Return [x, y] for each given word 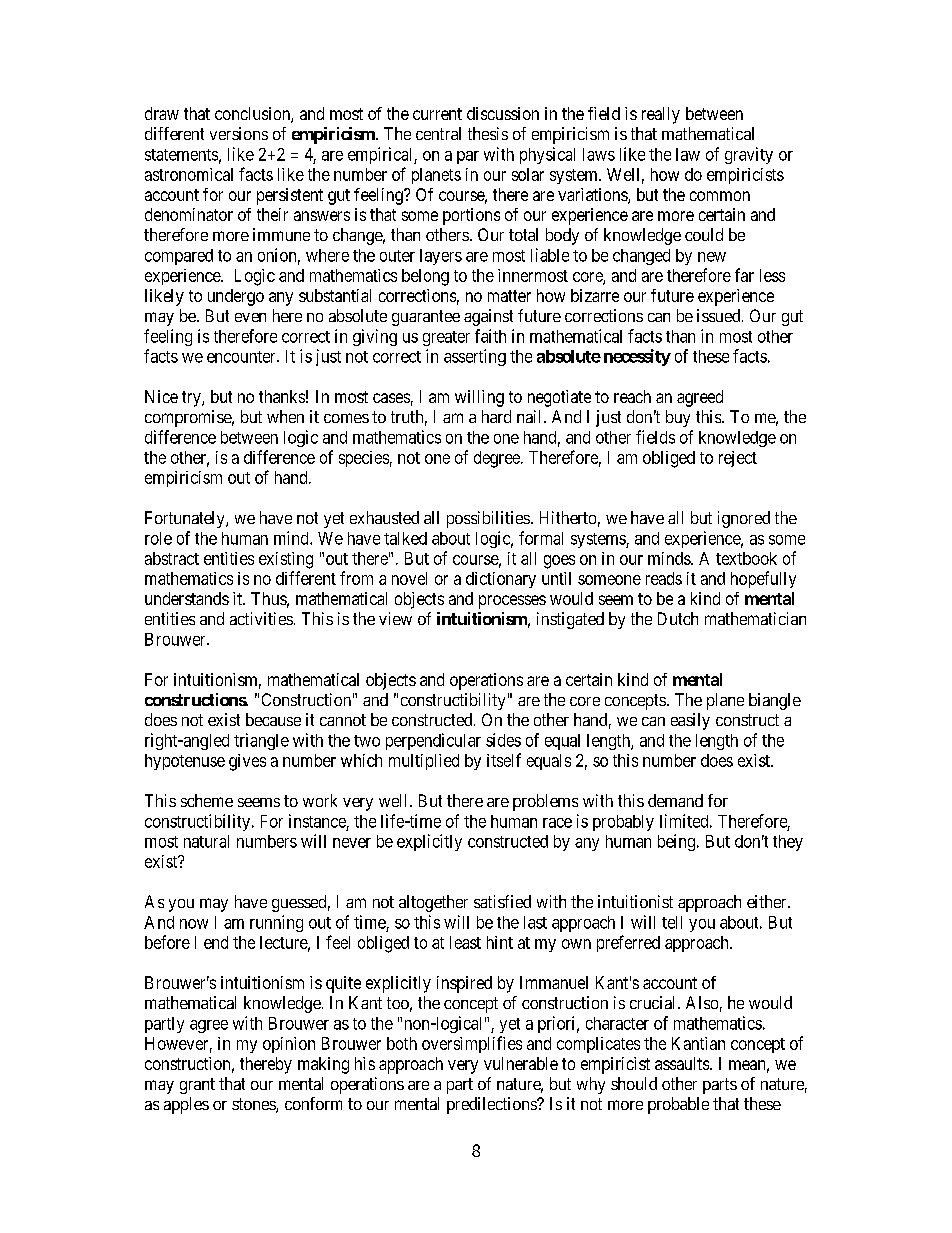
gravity [749, 155]
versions [239, 133]
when [285, 416]
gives [247, 762]
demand [675, 800]
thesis [488, 133]
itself [504, 760]
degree [498, 459]
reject [738, 459]
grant [197, 1086]
